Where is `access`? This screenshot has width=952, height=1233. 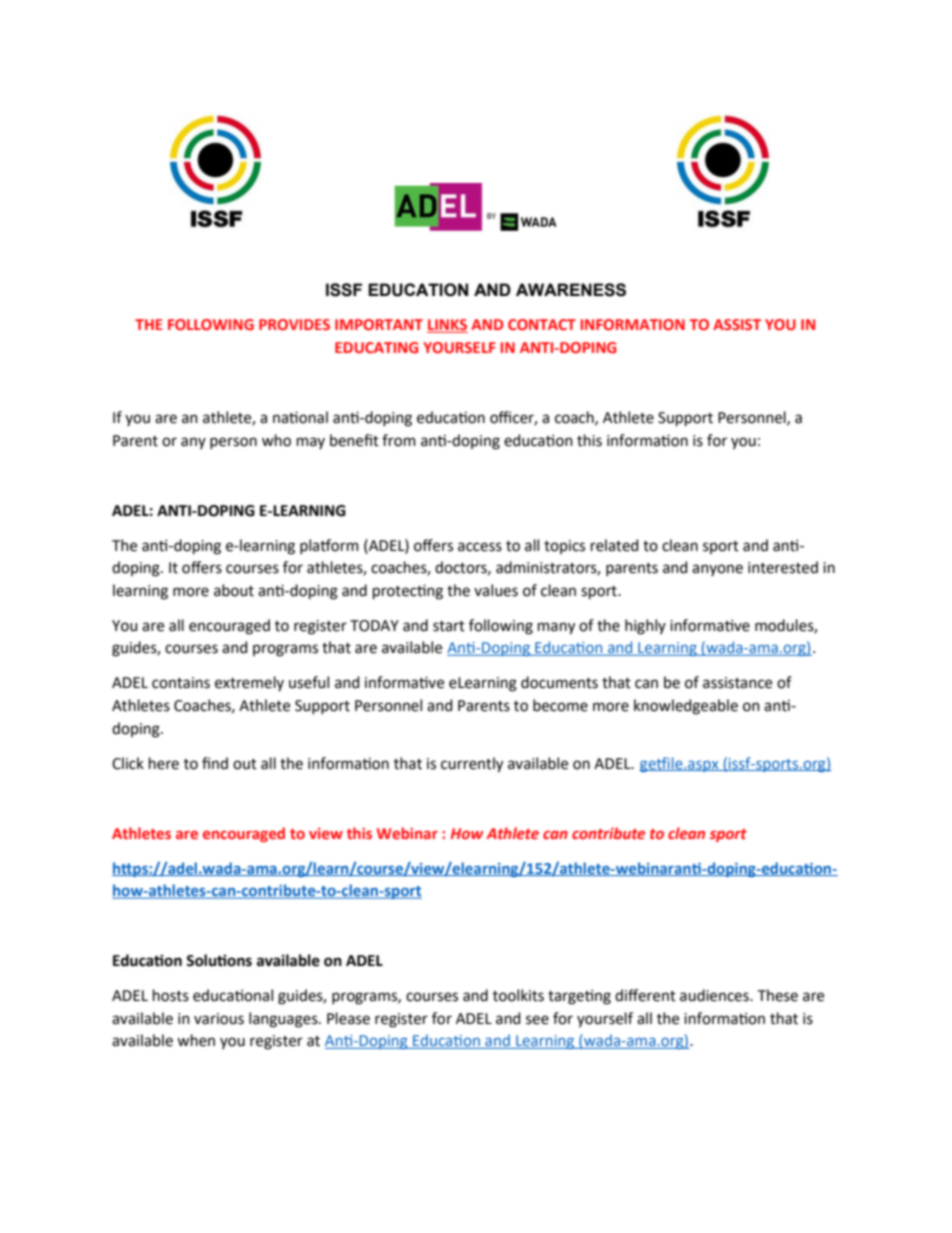 access is located at coordinates (480, 547).
